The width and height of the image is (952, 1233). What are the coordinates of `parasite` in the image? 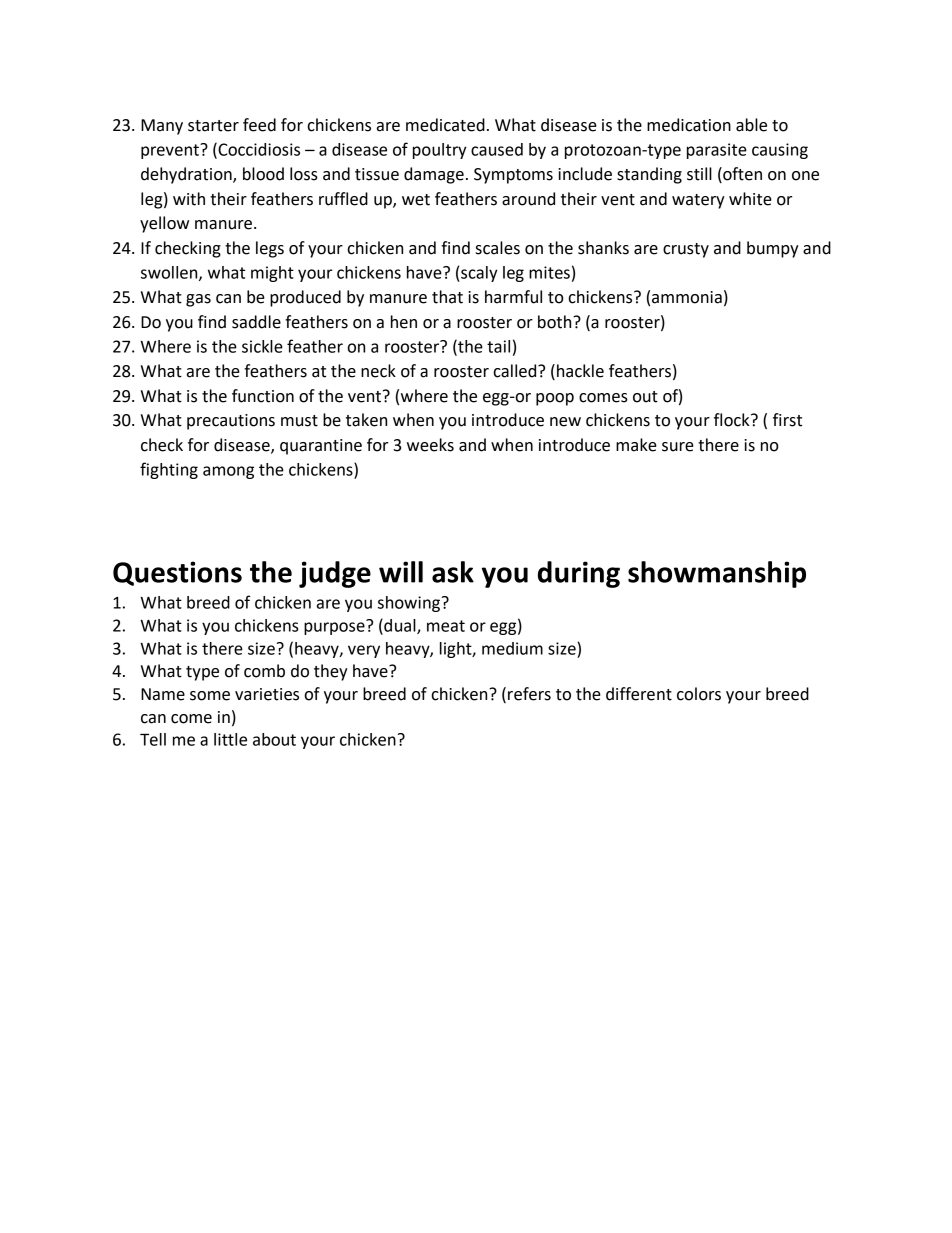 It's located at (717, 151).
